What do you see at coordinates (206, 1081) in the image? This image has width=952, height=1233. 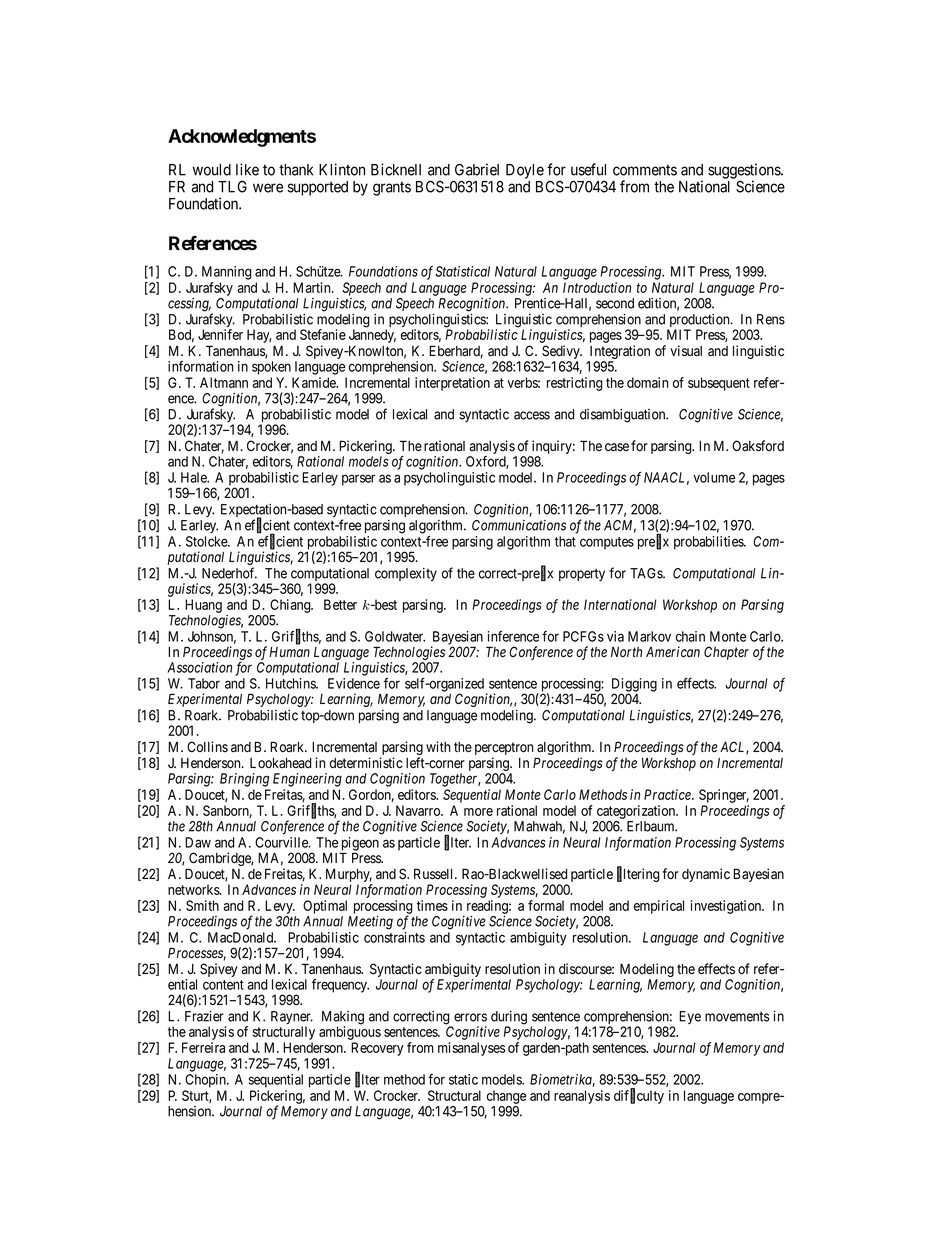 I see `Chopin` at bounding box center [206, 1081].
